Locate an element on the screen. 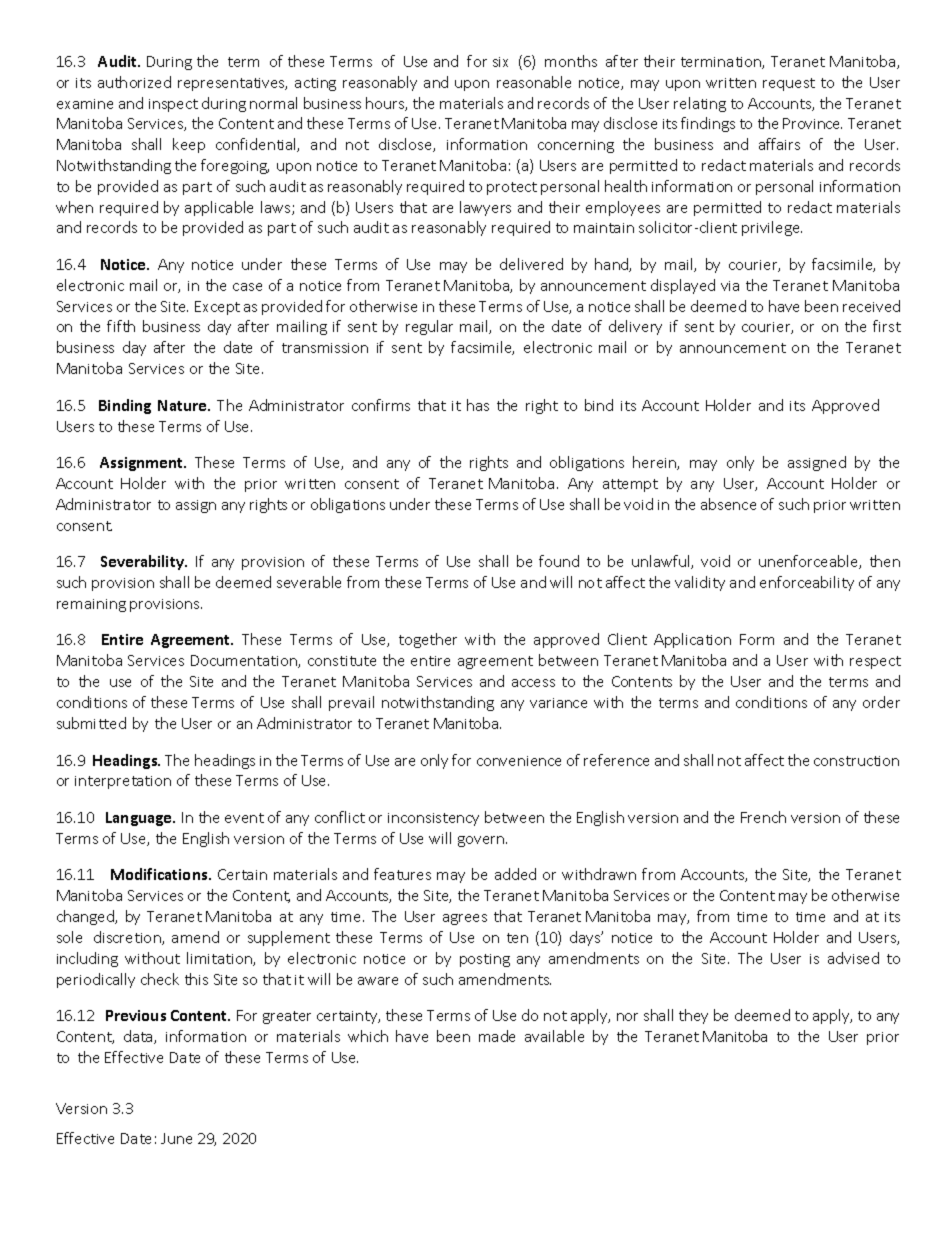  request is located at coordinates (789, 84).
